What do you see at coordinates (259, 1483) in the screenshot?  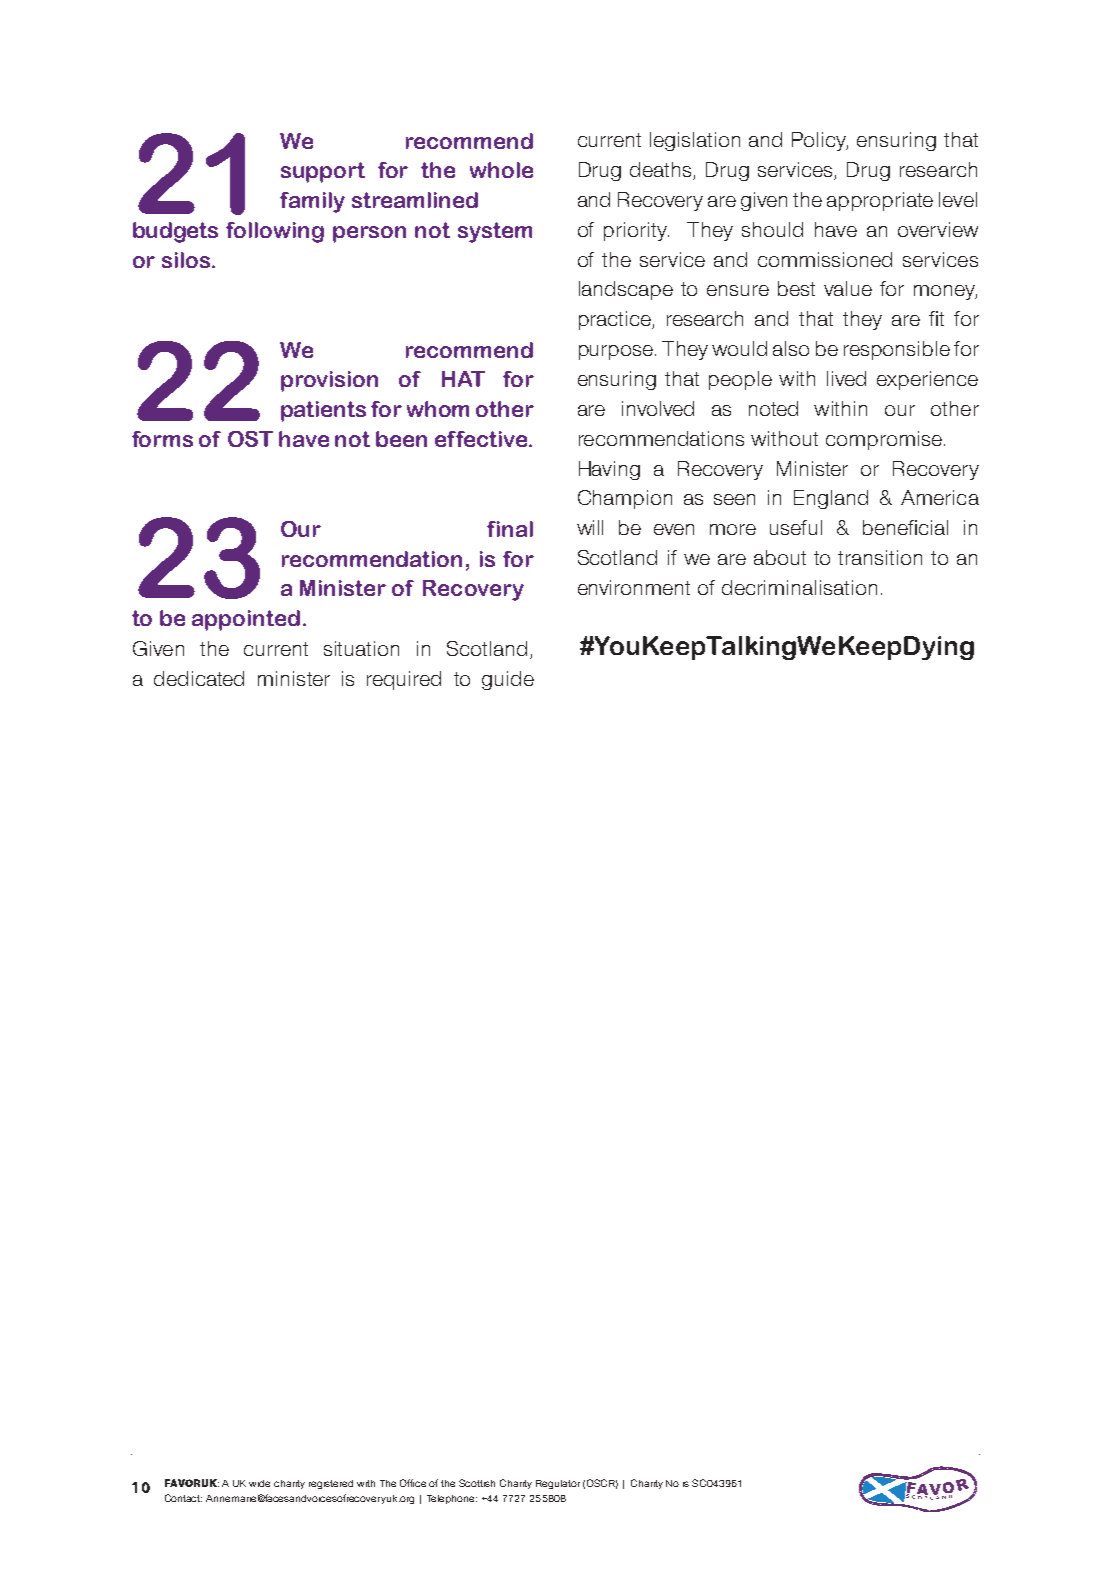 I see `wide` at bounding box center [259, 1483].
